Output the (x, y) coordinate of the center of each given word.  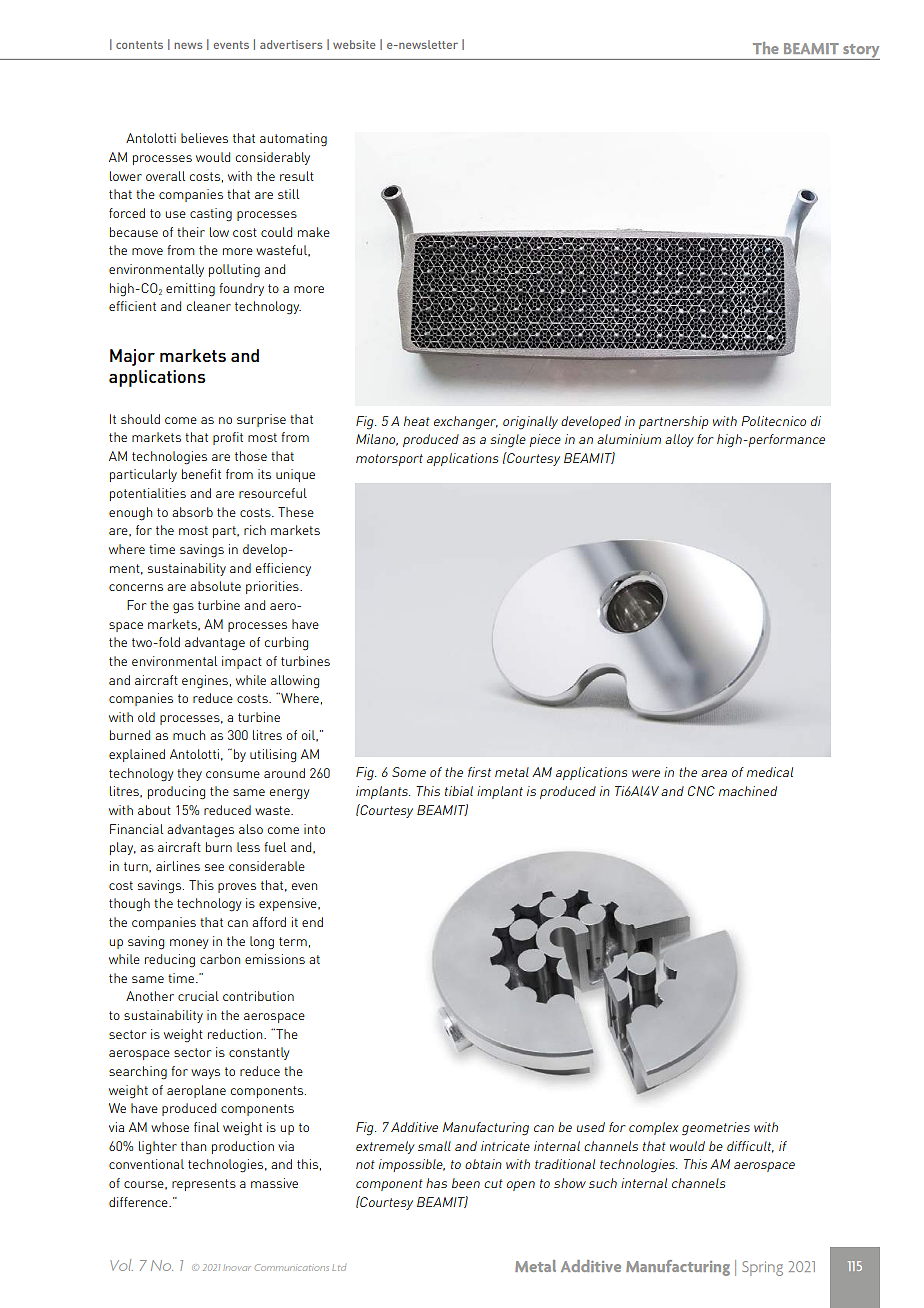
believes (204, 138)
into (314, 829)
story (860, 52)
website (354, 44)
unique (295, 475)
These (296, 512)
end (312, 922)
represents (204, 1185)
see (214, 867)
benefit (201, 474)
